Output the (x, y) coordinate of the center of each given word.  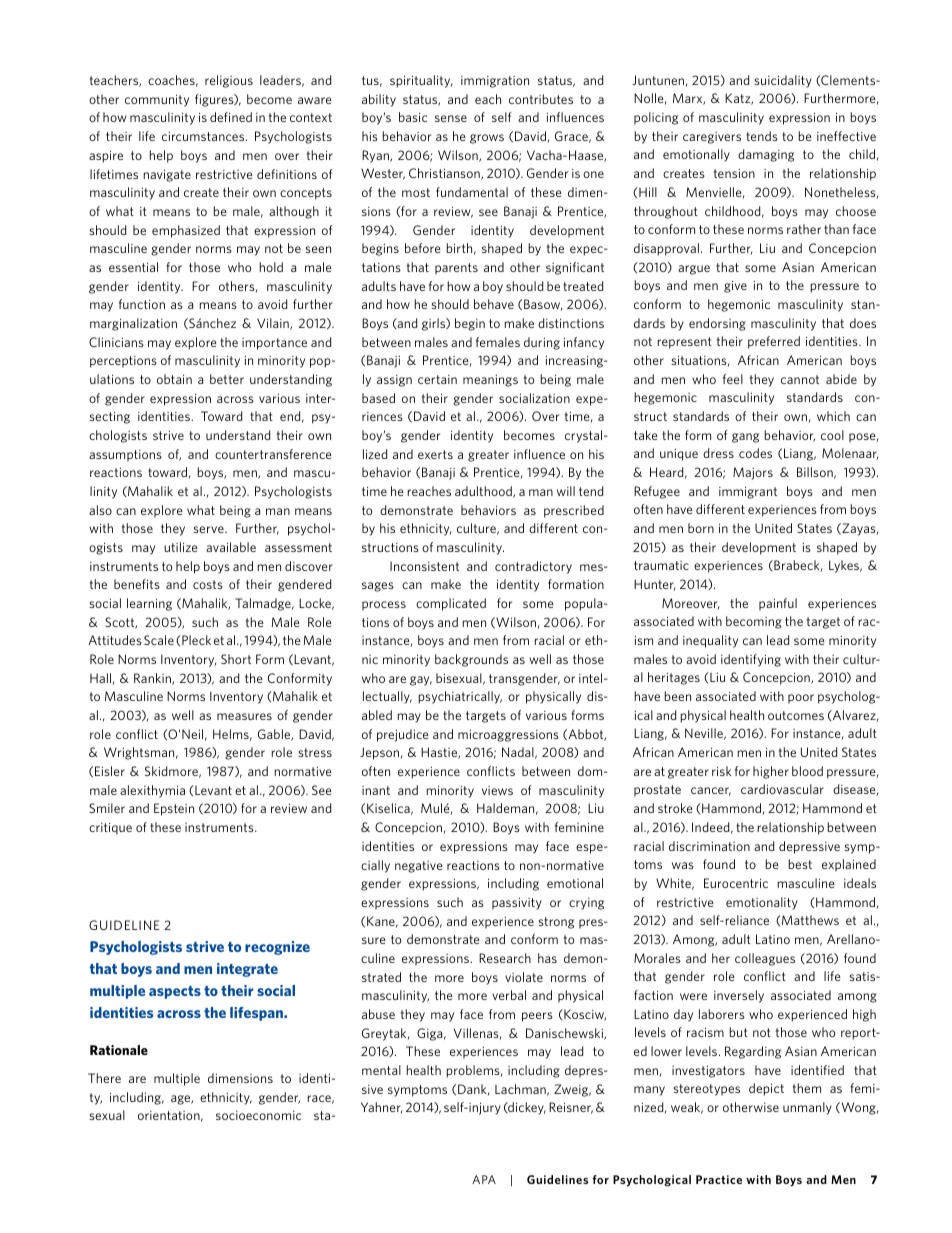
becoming (754, 622)
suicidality (783, 81)
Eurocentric (736, 883)
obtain (174, 379)
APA (484, 1179)
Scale (159, 640)
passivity (517, 904)
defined (231, 117)
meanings (490, 381)
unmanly (807, 1108)
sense (451, 118)
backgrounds (471, 660)
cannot (800, 379)
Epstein (174, 809)
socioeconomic (258, 1115)
